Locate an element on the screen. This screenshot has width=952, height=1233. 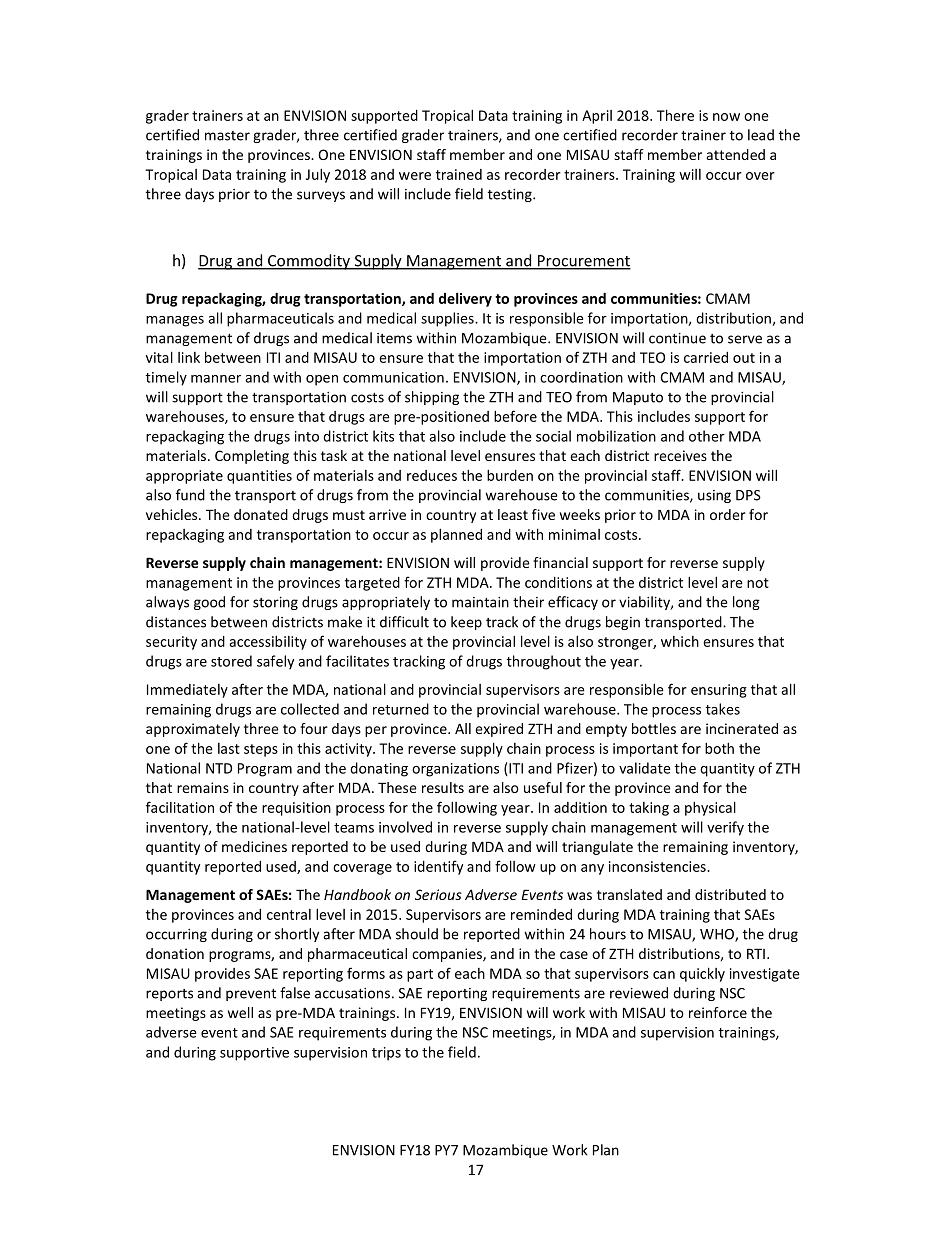
manner is located at coordinates (216, 379).
